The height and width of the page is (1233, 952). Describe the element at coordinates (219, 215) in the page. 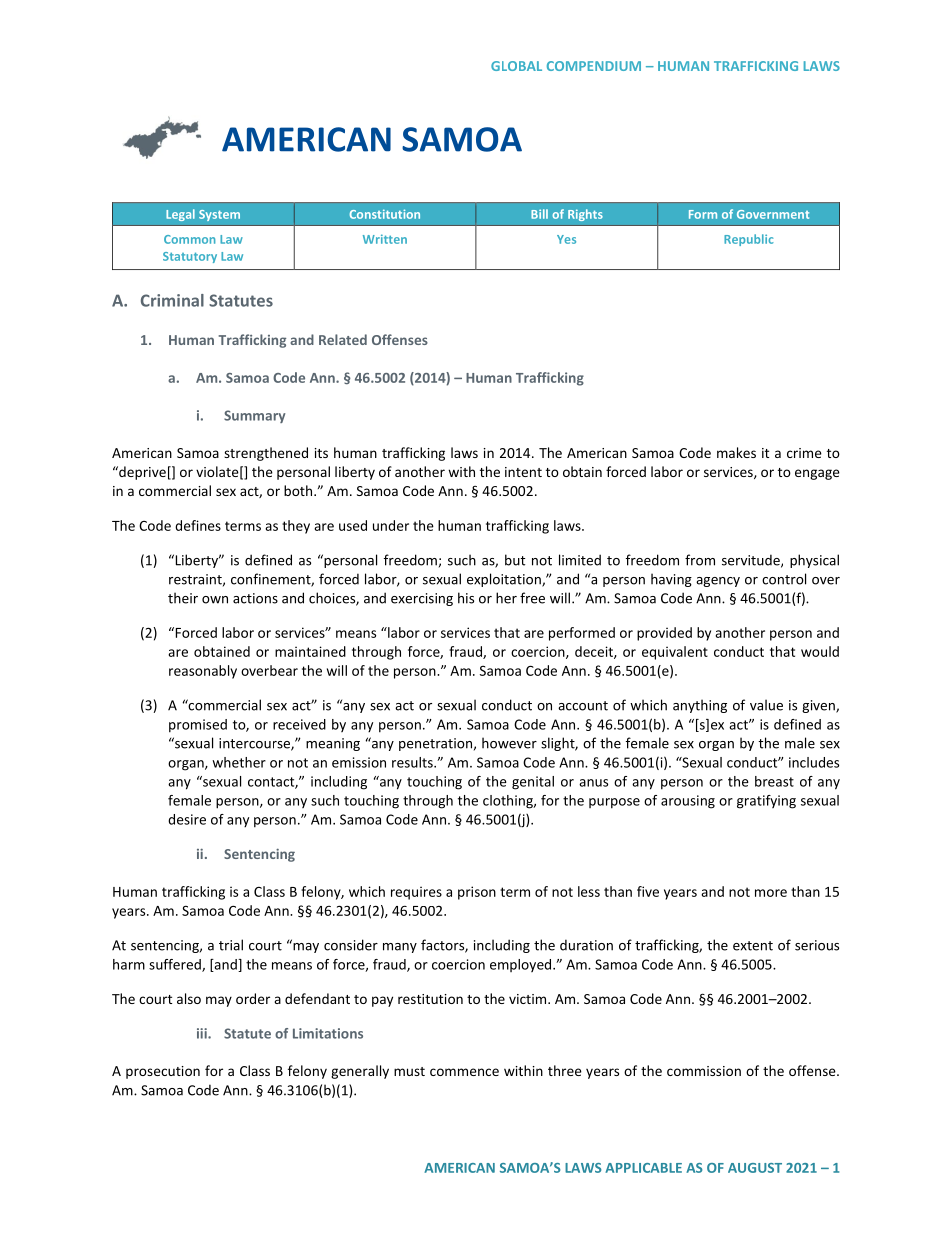

I see `System` at that location.
